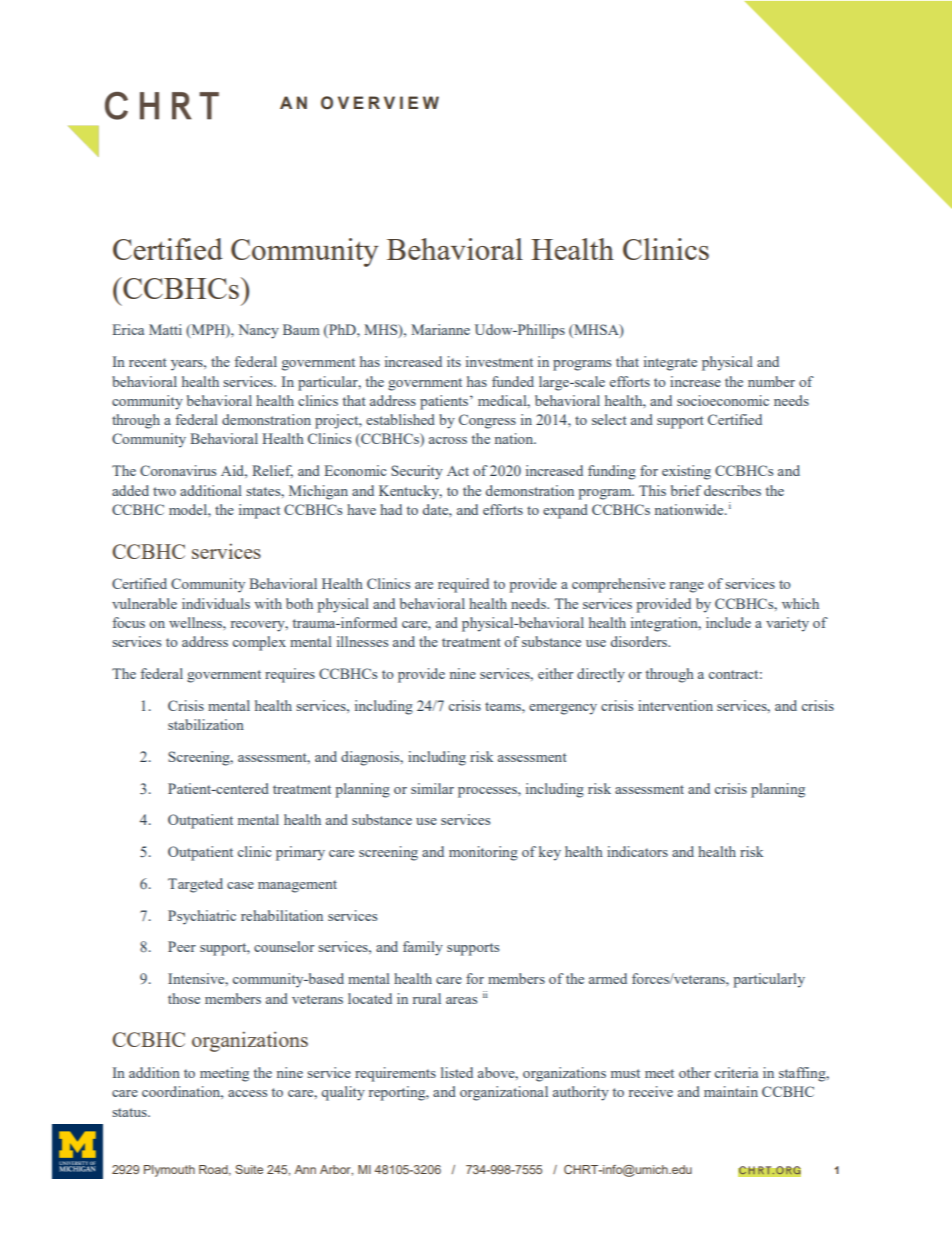  I want to click on include, so click(728, 622).
